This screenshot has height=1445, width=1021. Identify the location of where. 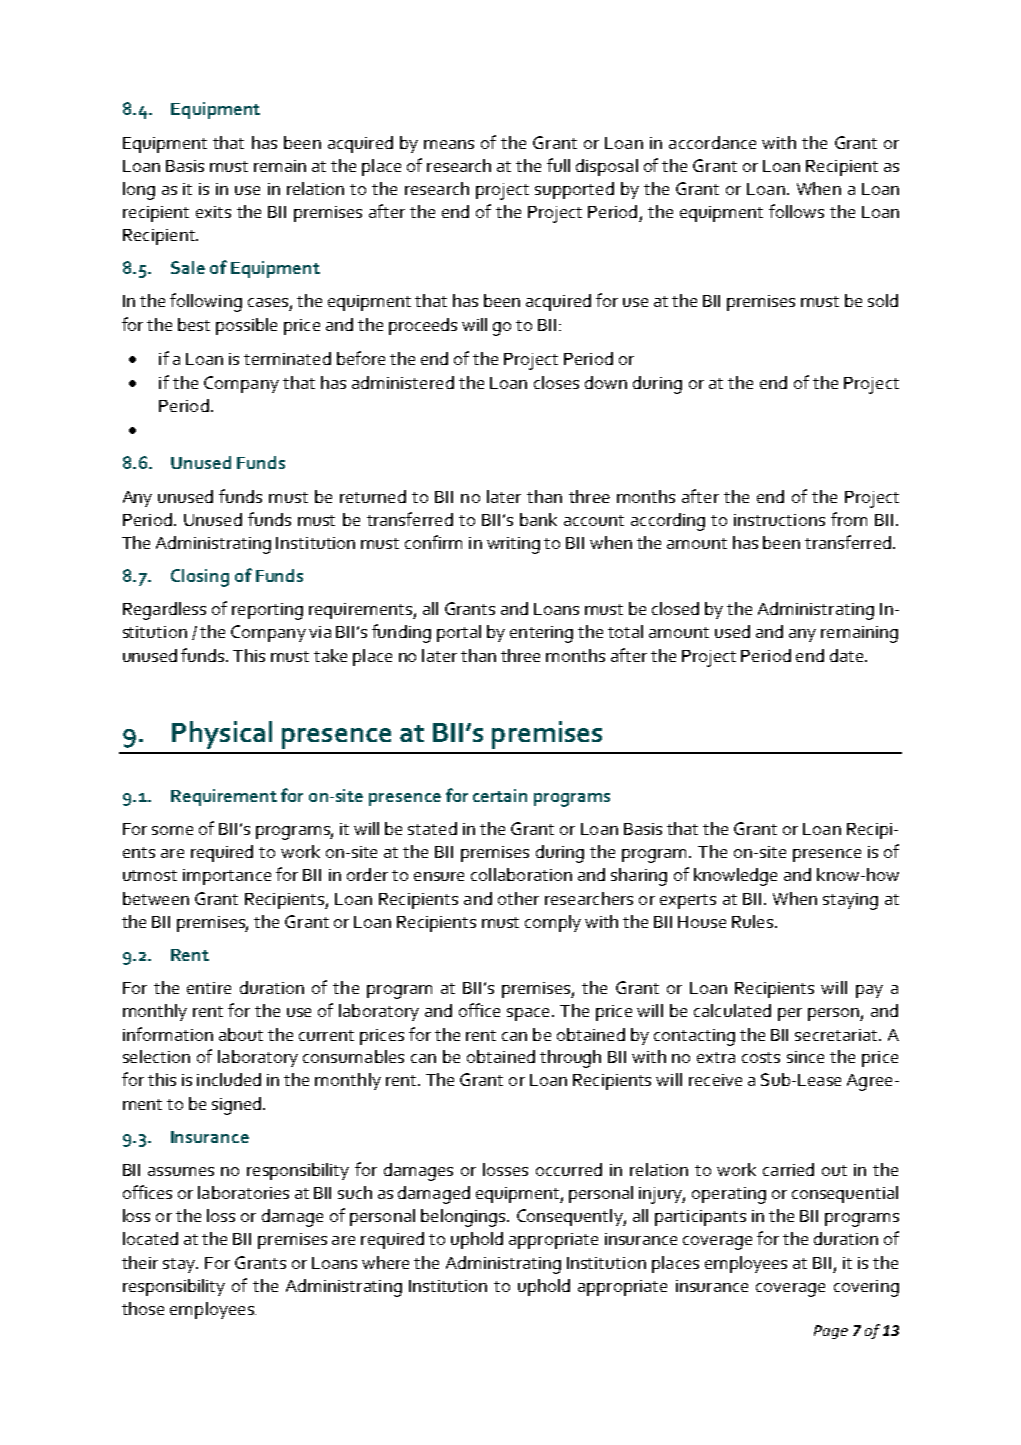
(385, 1262).
